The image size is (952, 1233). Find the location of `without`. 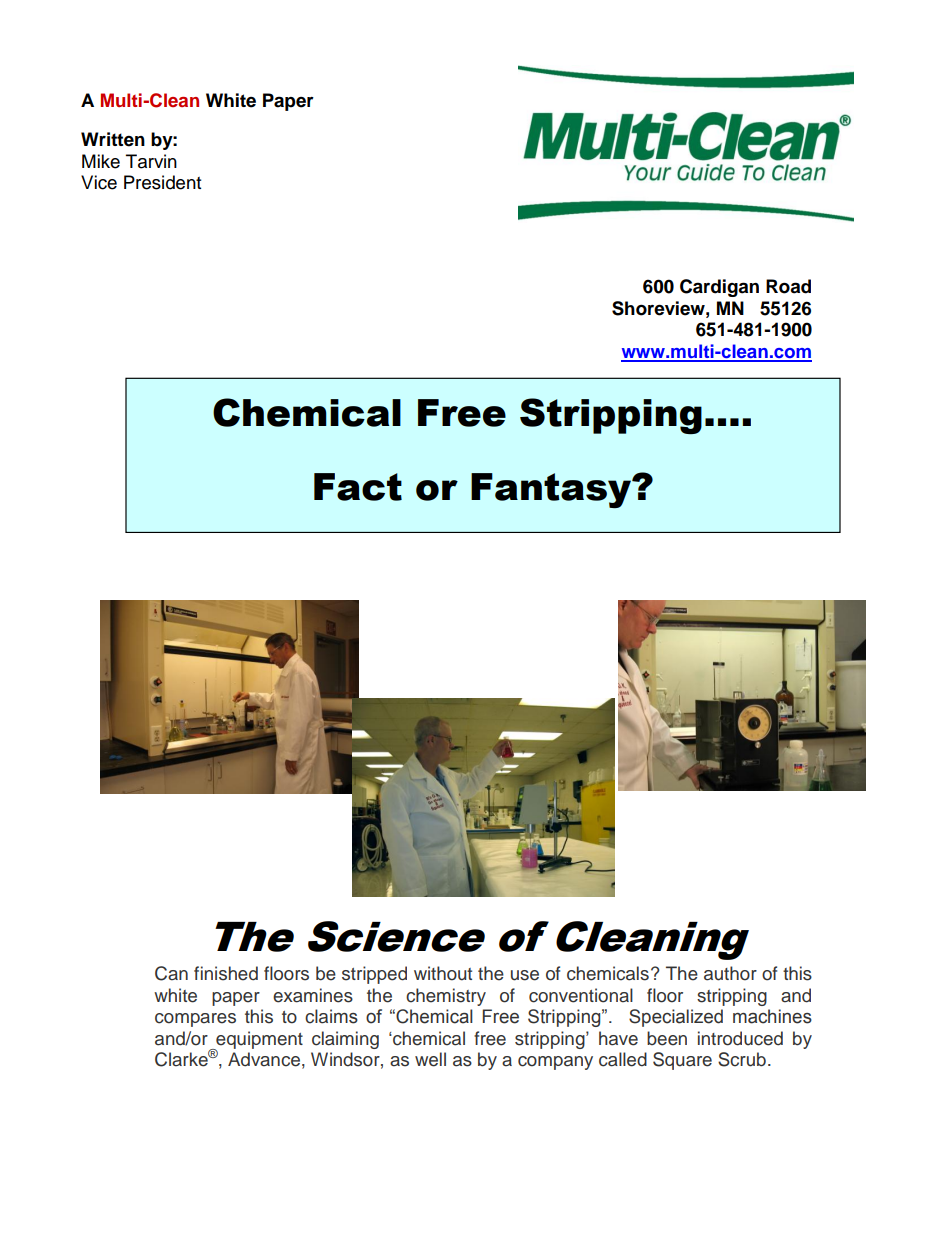

without is located at coordinates (443, 973).
